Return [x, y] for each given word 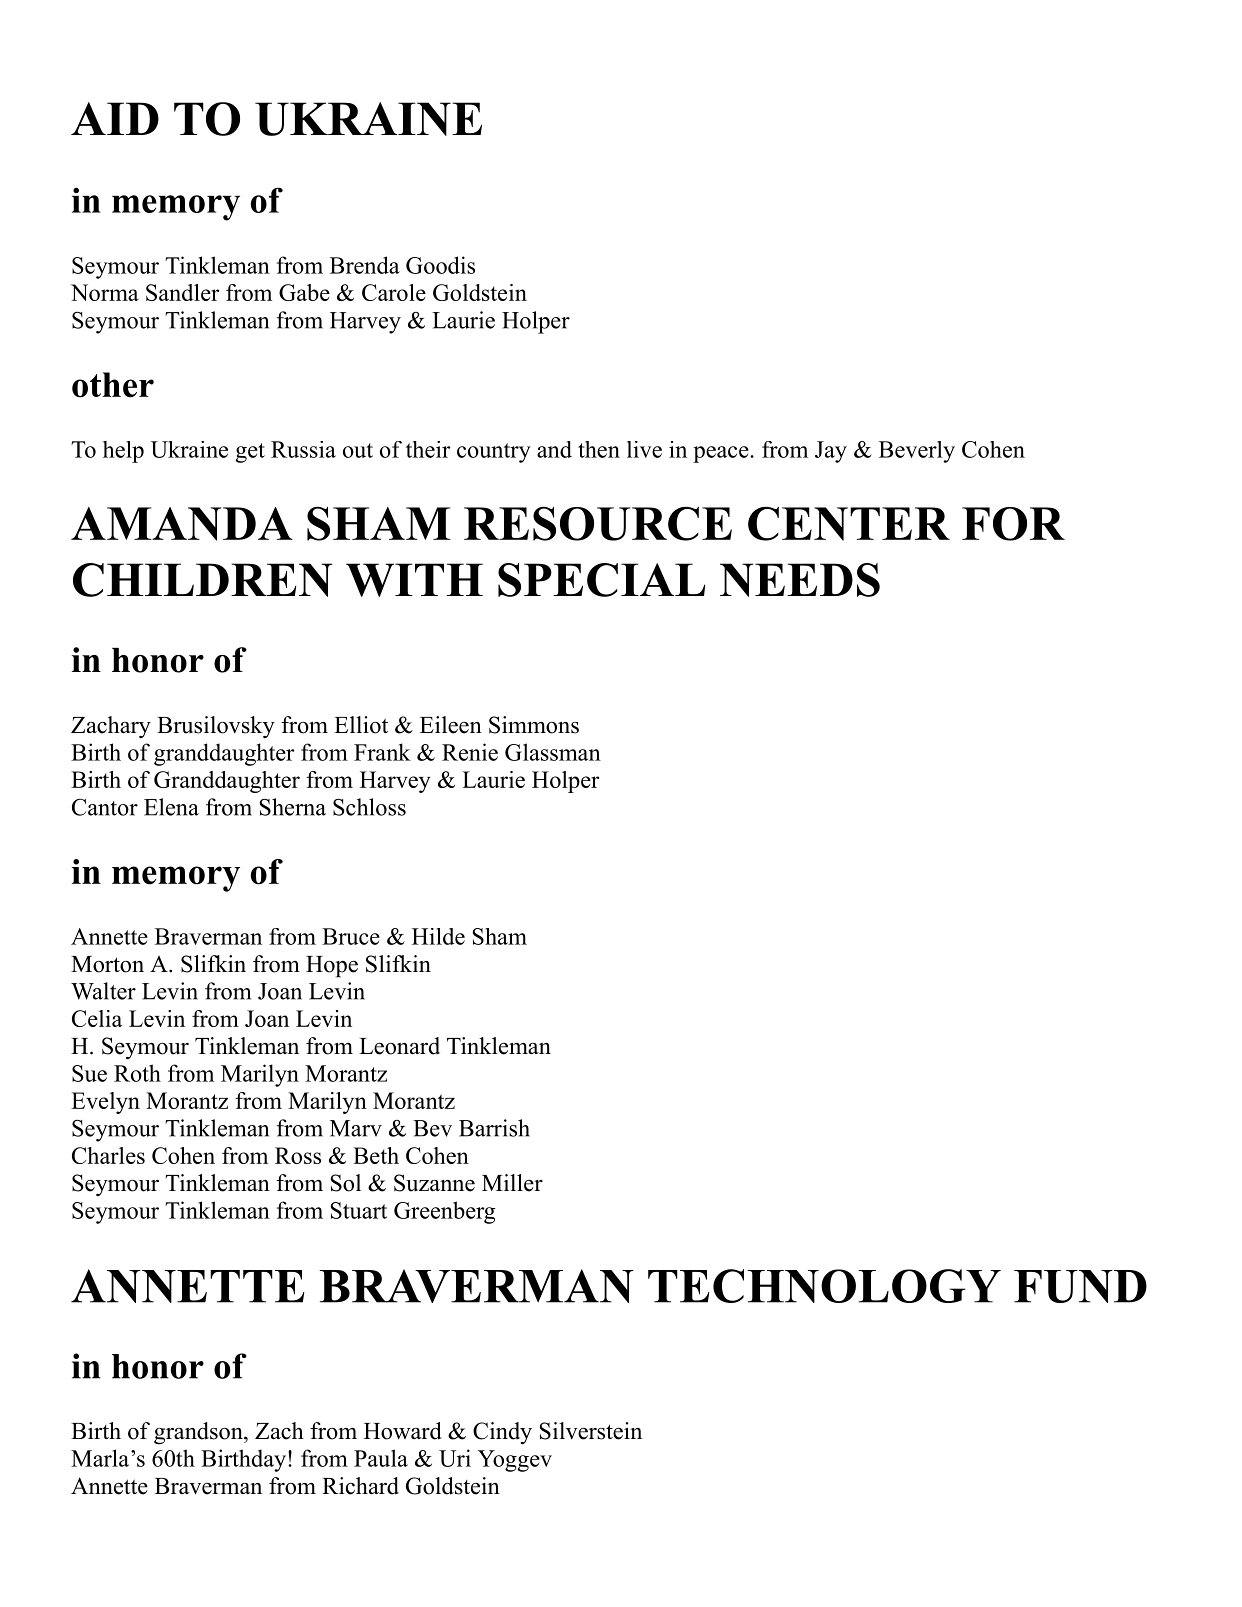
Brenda [365, 265]
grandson [199, 1433]
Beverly [917, 452]
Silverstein [590, 1431]
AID [115, 118]
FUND [1080, 1286]
